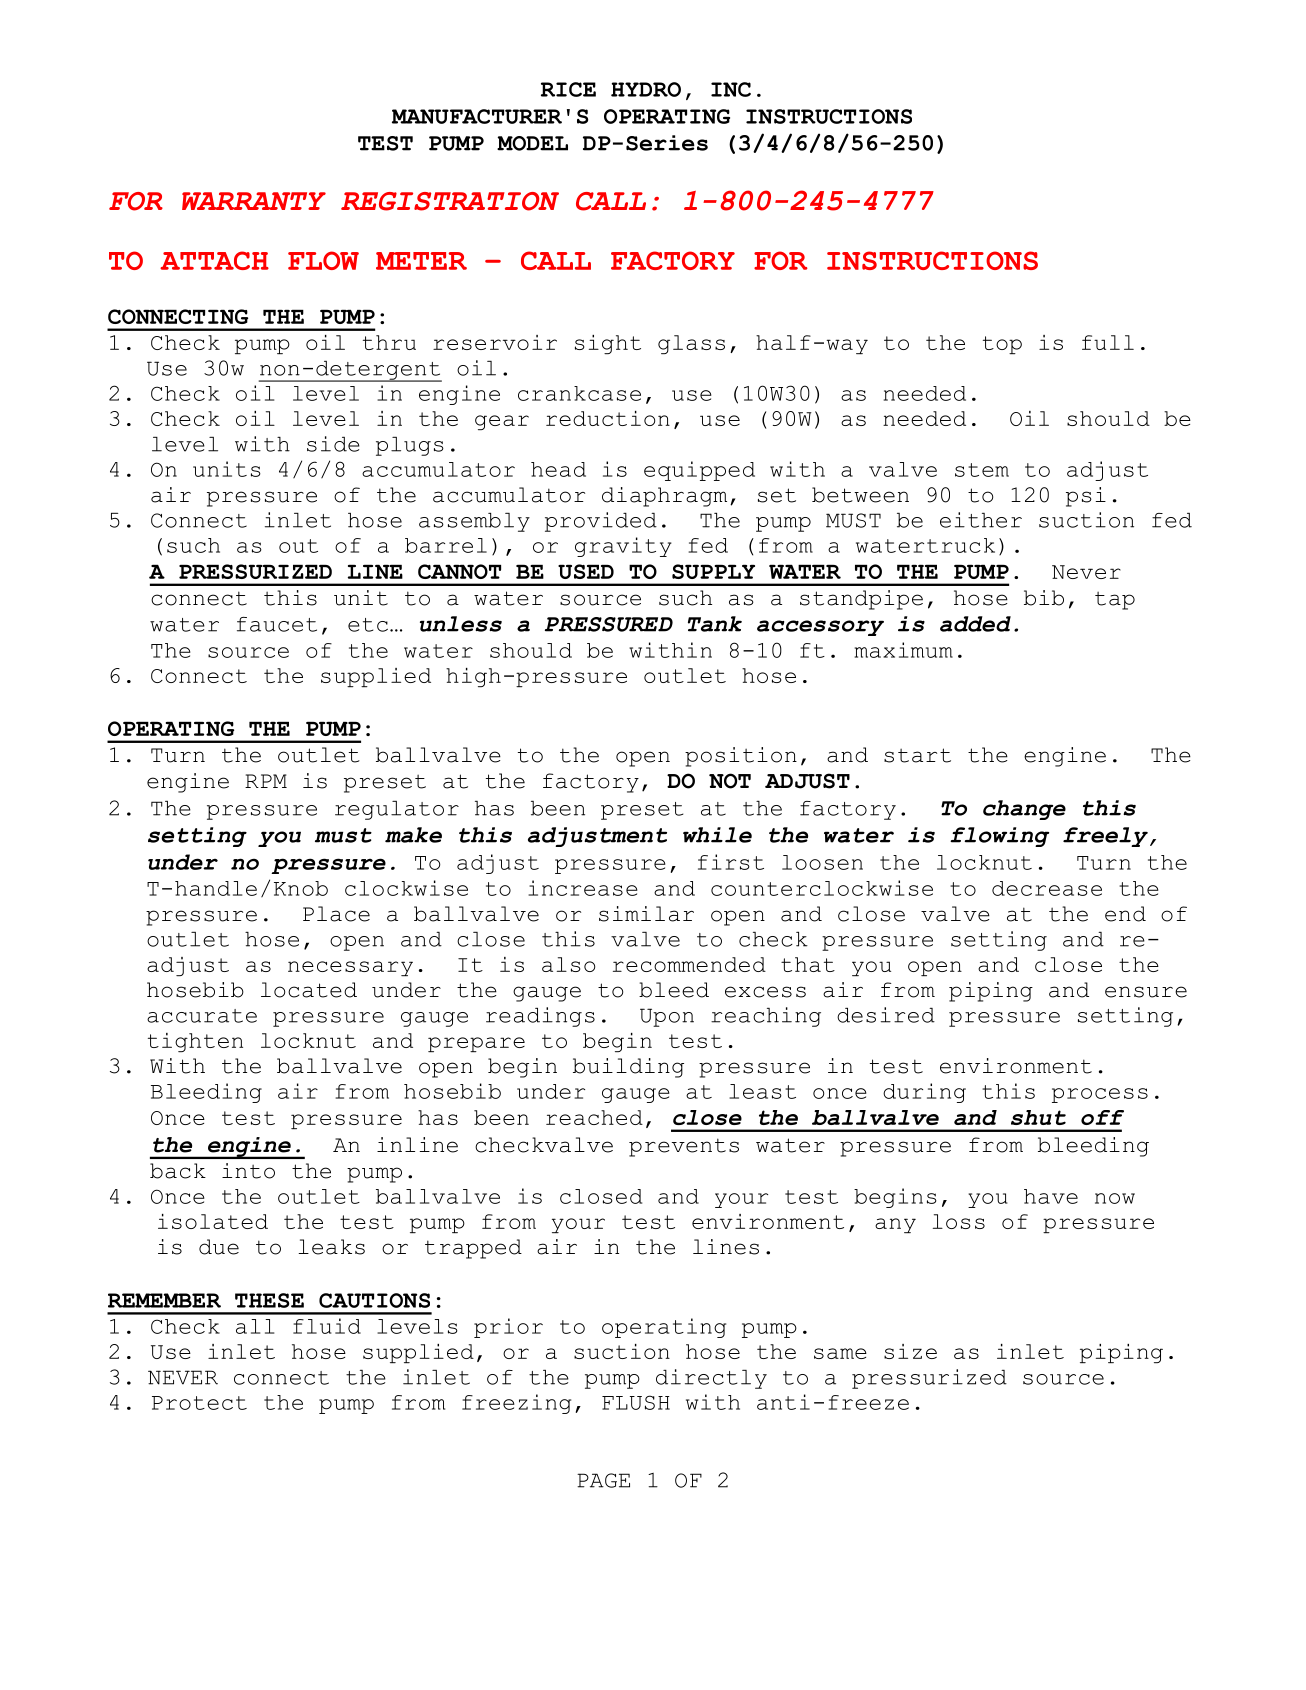 The image size is (1306, 1690). Describe the element at coordinates (910, 1351) in the screenshot. I see `size` at that location.
